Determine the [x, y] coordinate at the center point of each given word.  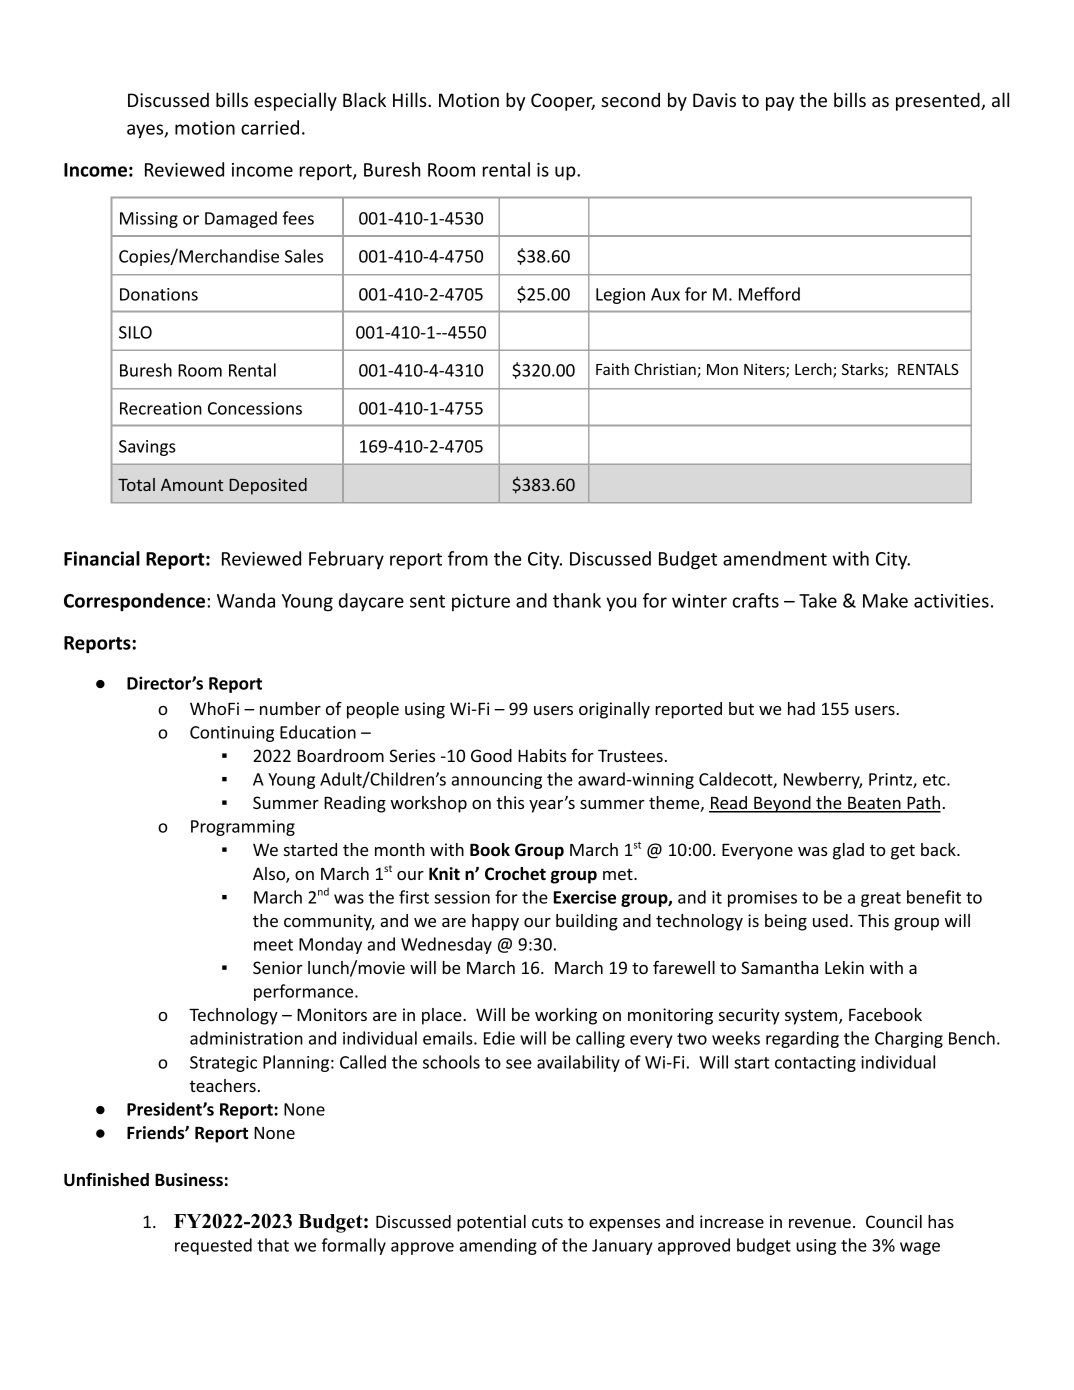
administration [246, 1038]
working [566, 1016]
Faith [612, 369]
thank [577, 600]
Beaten [874, 804]
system [812, 1017]
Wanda [246, 600]
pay [780, 104]
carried [270, 127]
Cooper [563, 102]
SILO [135, 332]
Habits [542, 755]
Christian [666, 370]
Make [885, 600]
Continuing [232, 734]
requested [213, 1246]
